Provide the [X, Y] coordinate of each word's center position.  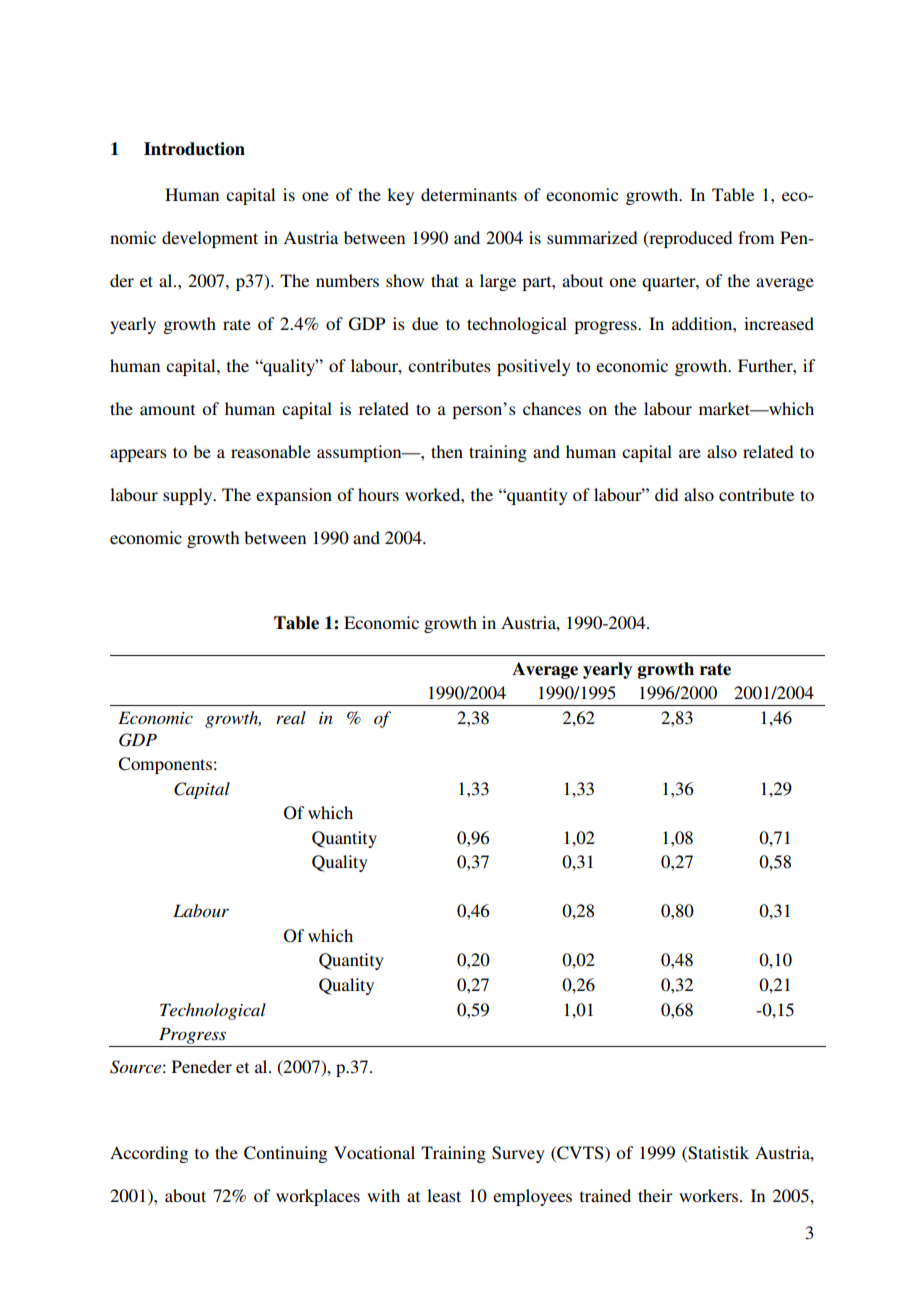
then [447, 451]
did [667, 494]
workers [710, 1195]
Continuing [285, 1154]
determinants [469, 194]
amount [167, 409]
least [444, 1195]
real [291, 717]
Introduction [194, 149]
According [149, 1154]
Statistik [717, 1154]
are [690, 453]
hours [378, 494]
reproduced [690, 239]
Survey [518, 1154]
